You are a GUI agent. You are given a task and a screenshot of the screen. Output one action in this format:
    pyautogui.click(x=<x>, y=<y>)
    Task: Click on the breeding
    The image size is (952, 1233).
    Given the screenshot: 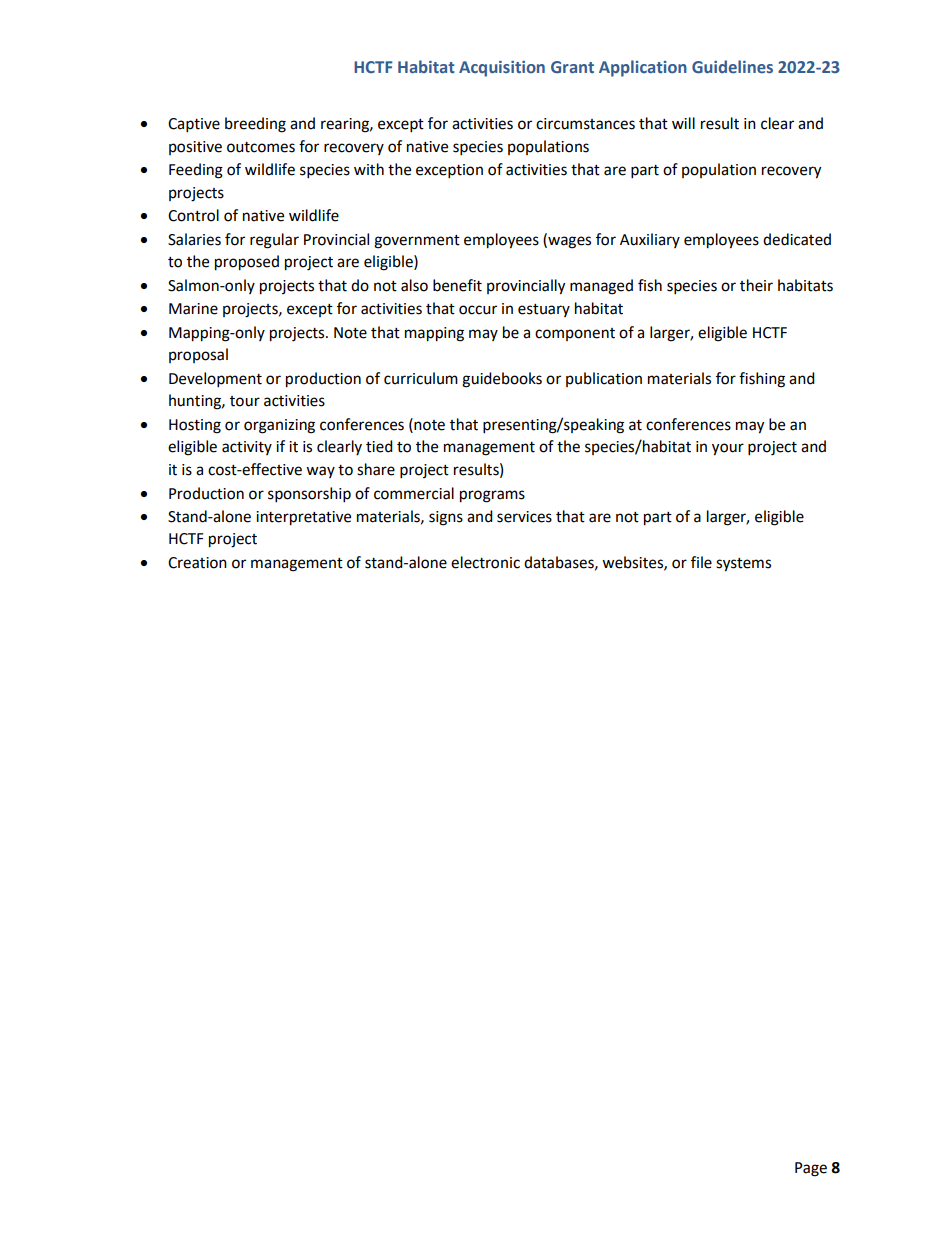 What is the action you would take?
    pyautogui.click(x=255, y=125)
